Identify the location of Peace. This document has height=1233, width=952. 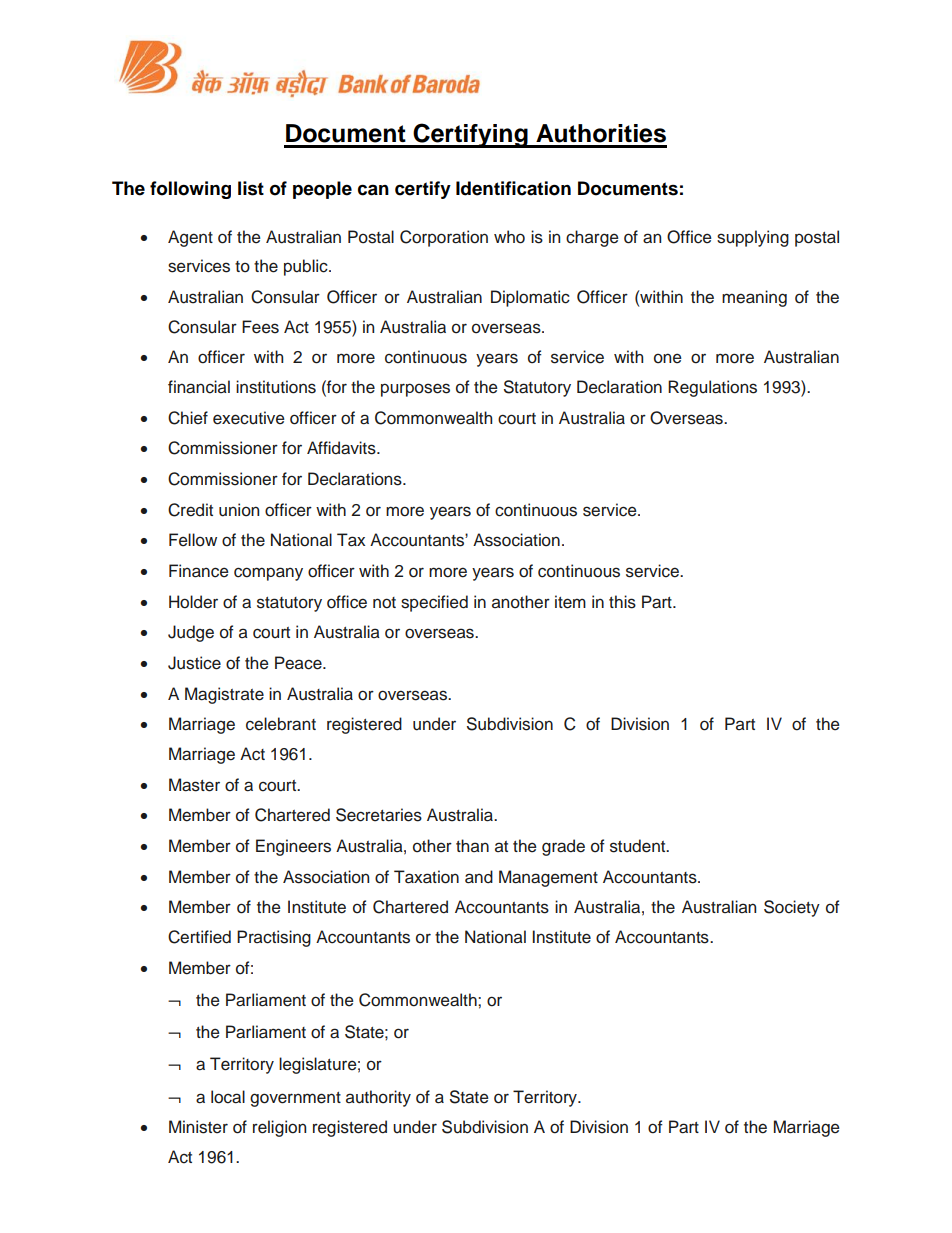
(299, 663).
